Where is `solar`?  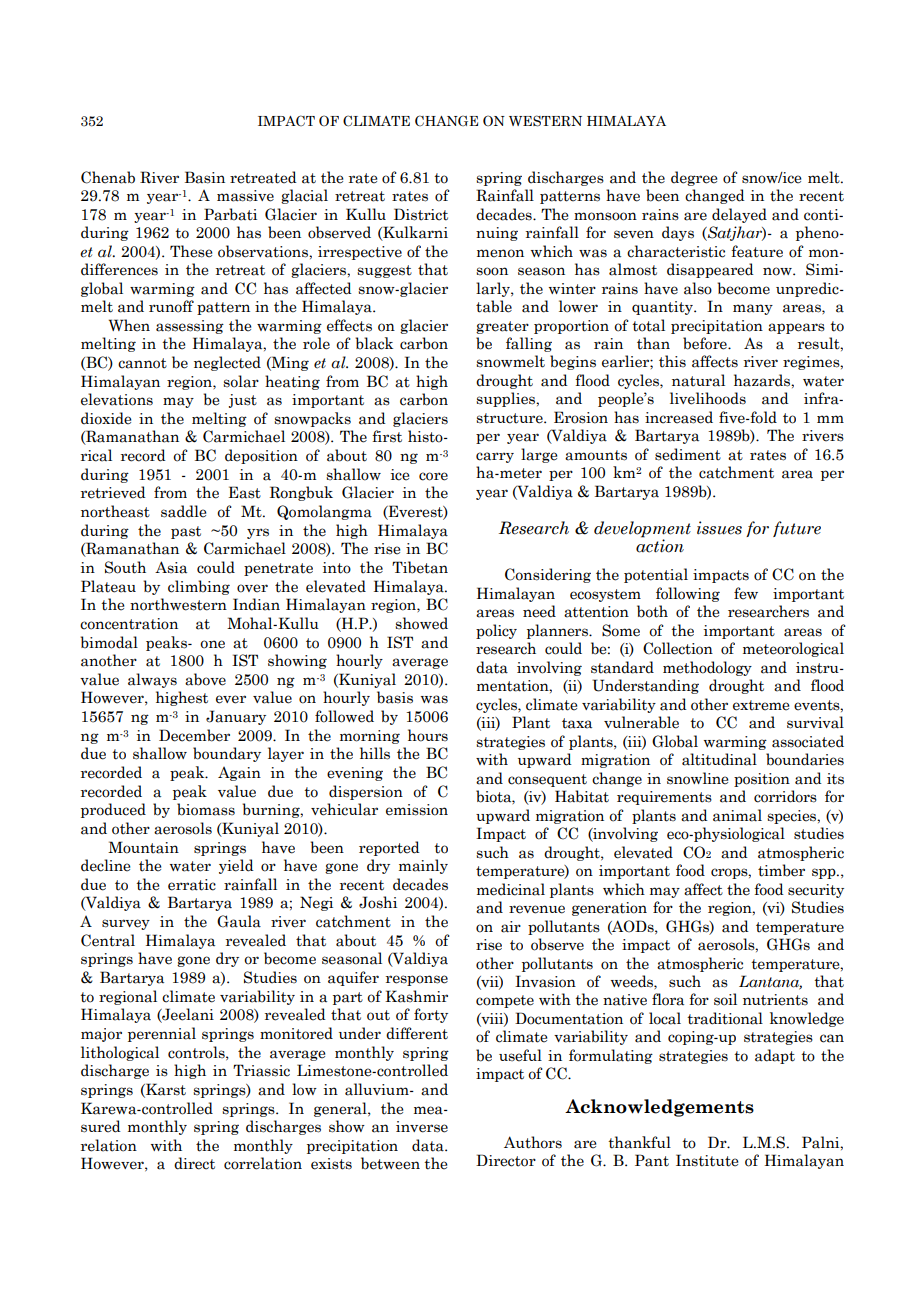 solar is located at coordinates (241, 381).
